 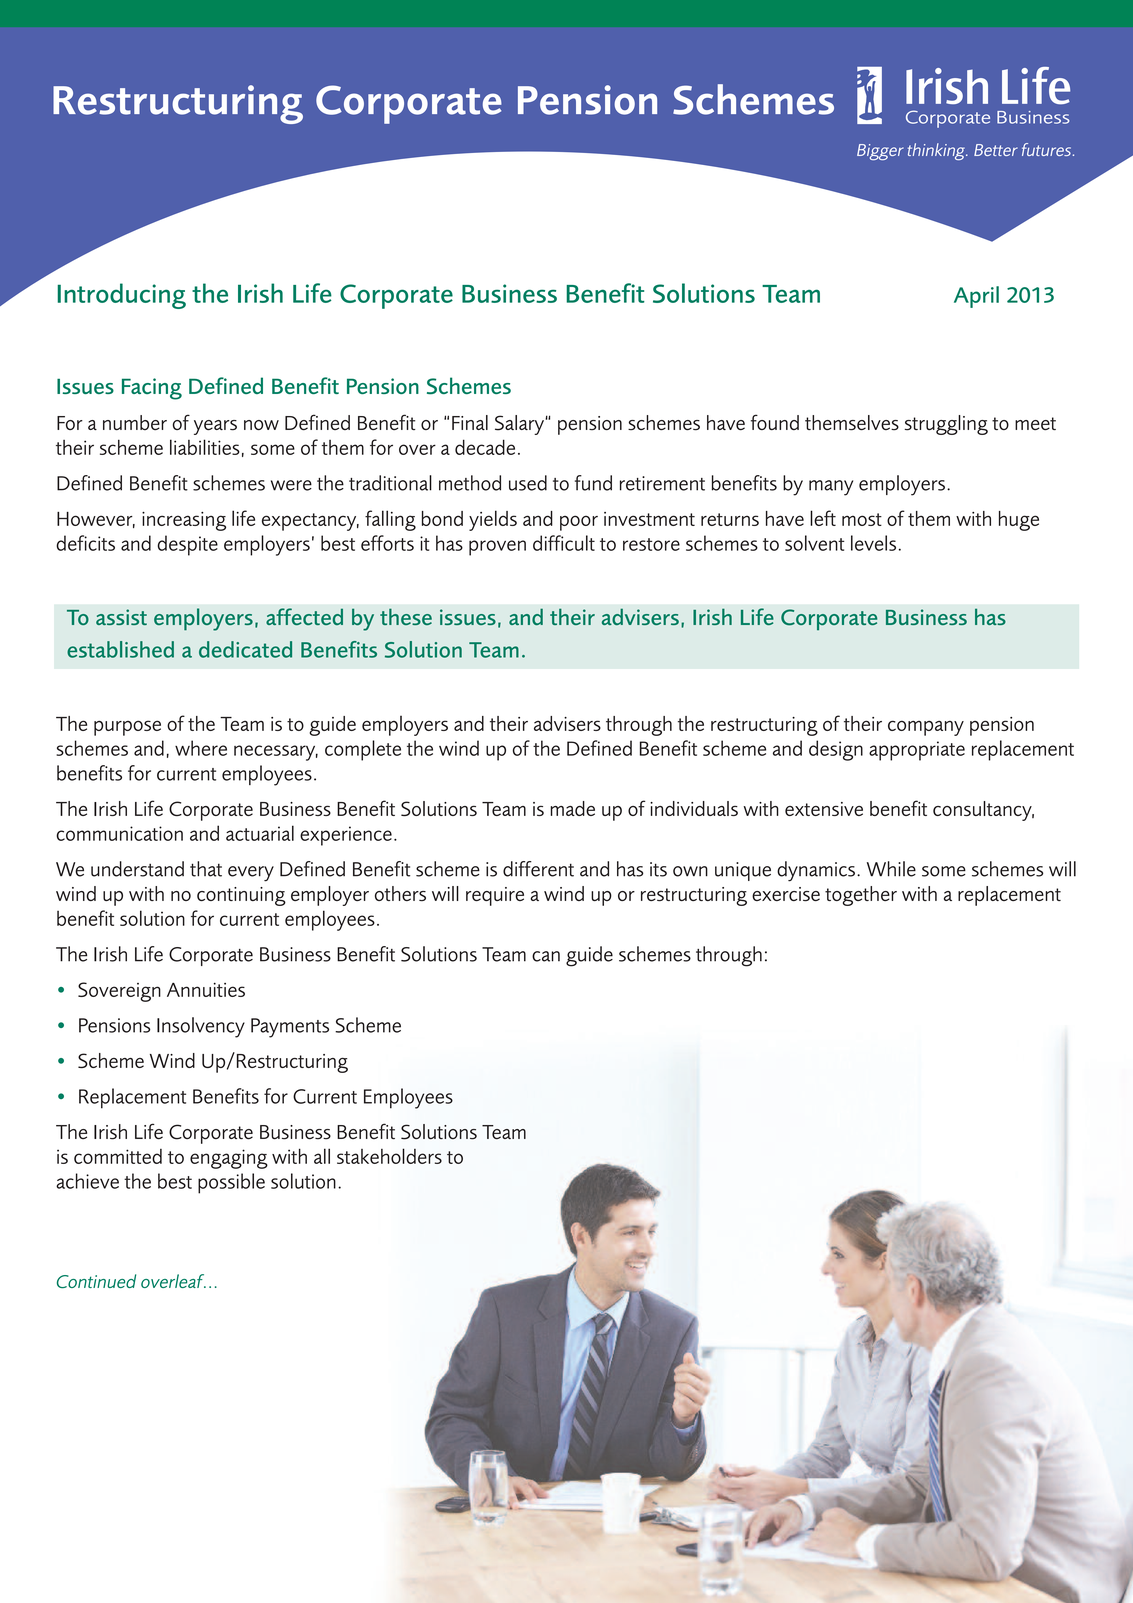 I want to click on stakeholders, so click(x=389, y=1156).
